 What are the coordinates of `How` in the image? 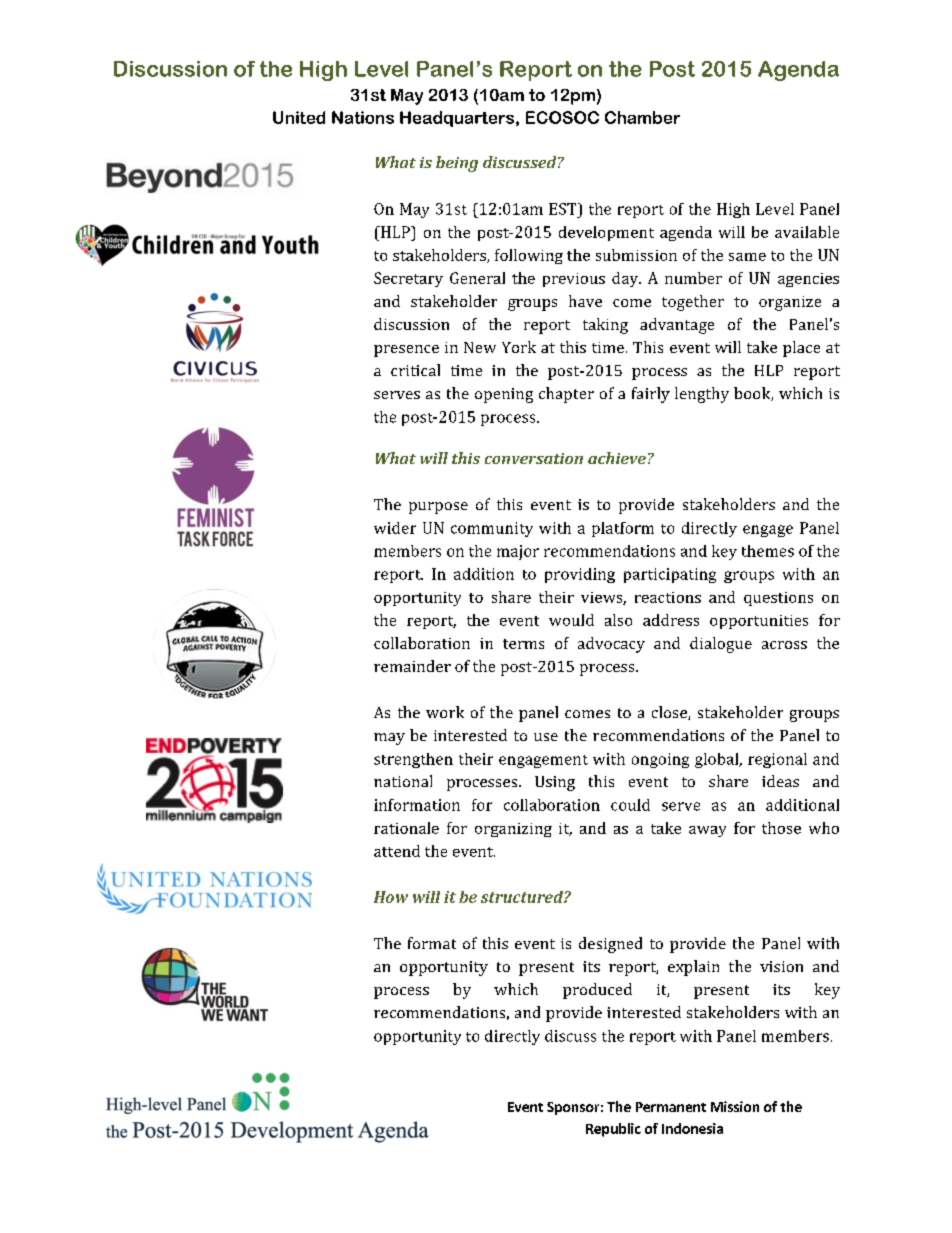 It's located at (391, 897).
